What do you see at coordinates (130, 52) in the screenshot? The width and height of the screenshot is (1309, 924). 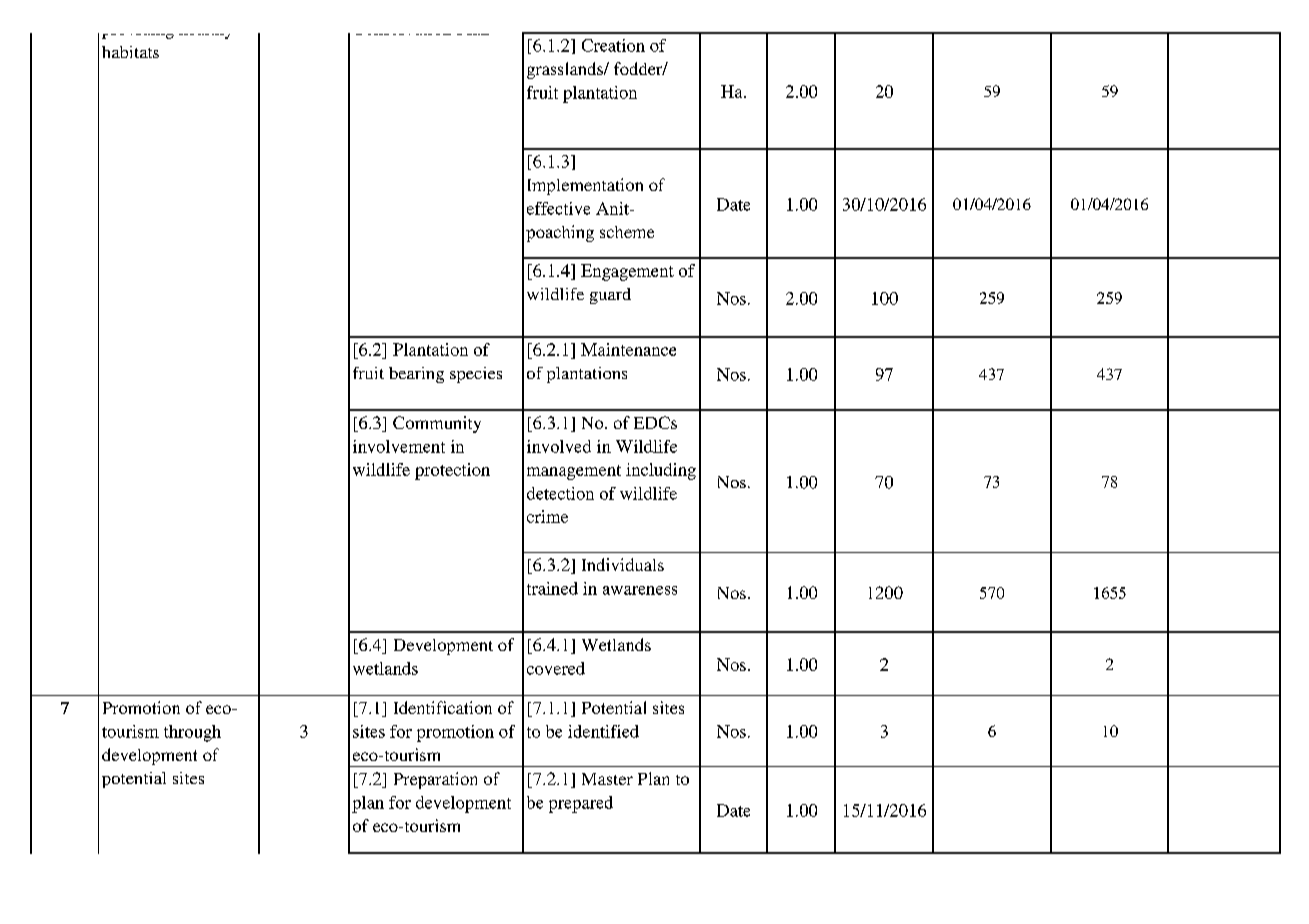 I see `habitats` at bounding box center [130, 52].
